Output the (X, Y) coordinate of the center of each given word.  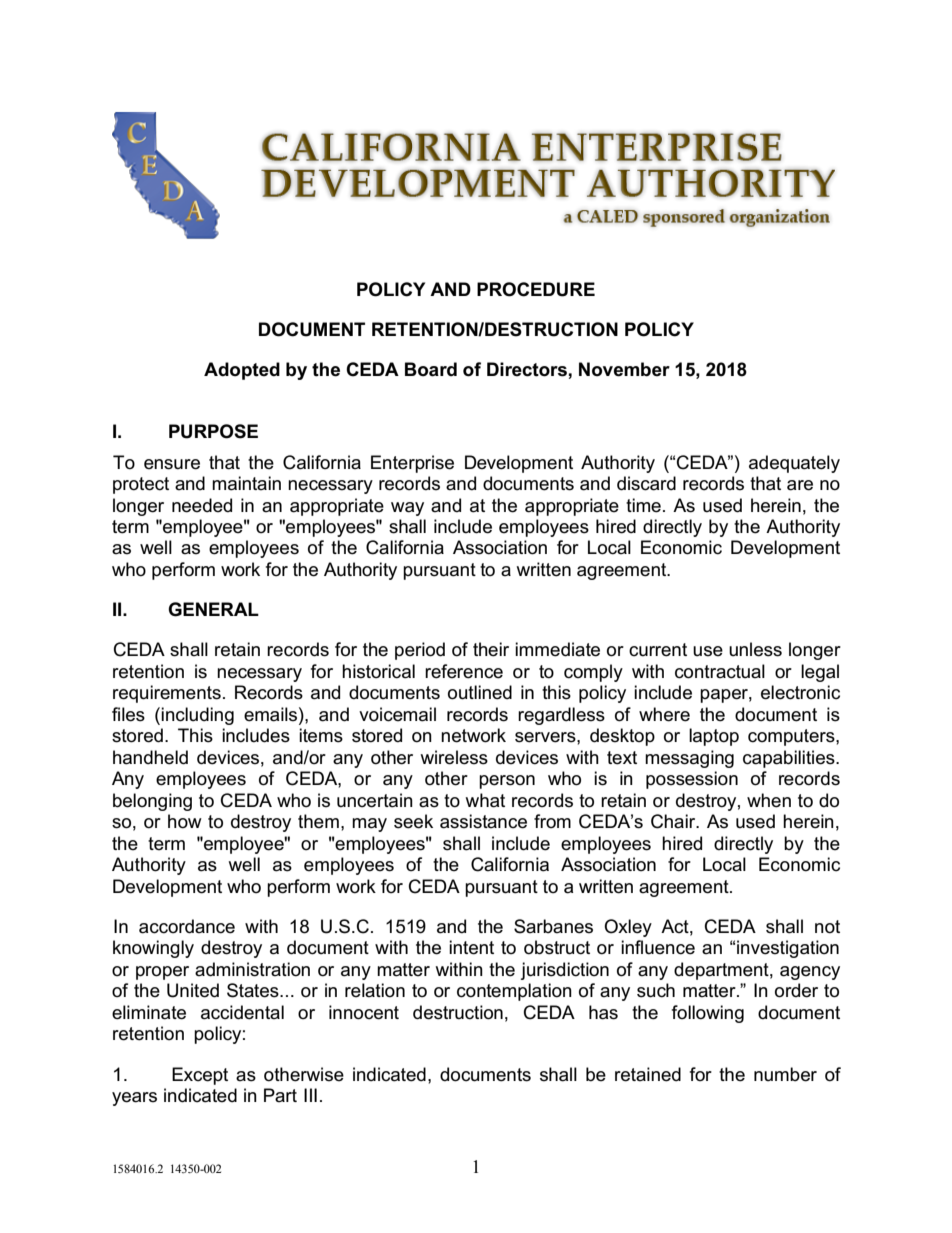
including (197, 716)
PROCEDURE (536, 289)
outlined (480, 692)
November (624, 369)
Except (200, 1076)
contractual (720, 671)
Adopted (242, 371)
